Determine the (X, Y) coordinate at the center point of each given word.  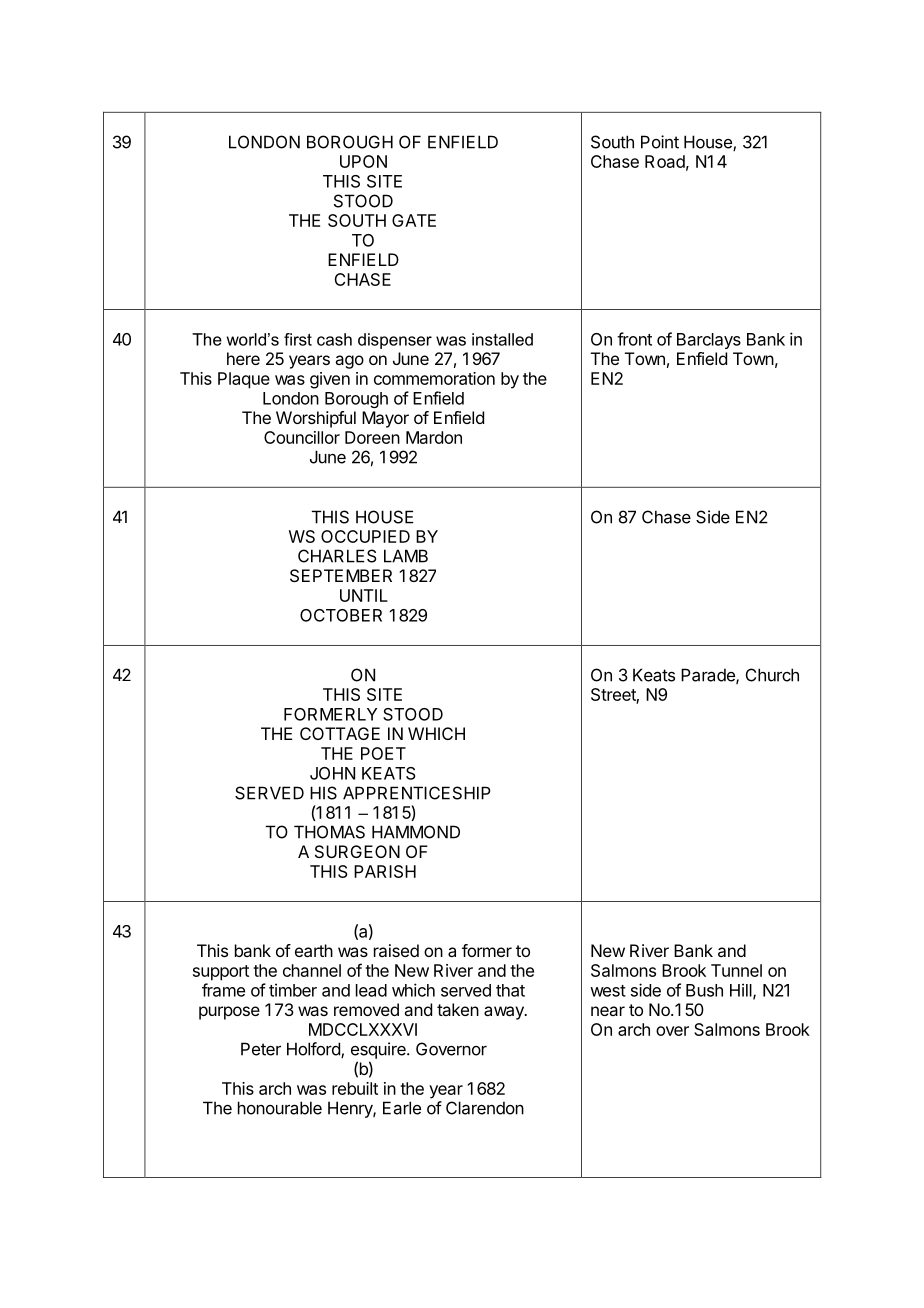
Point (660, 142)
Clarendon (485, 1108)
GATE (414, 220)
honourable (280, 1108)
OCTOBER (341, 615)
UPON (363, 161)
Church (772, 675)
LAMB (406, 556)
